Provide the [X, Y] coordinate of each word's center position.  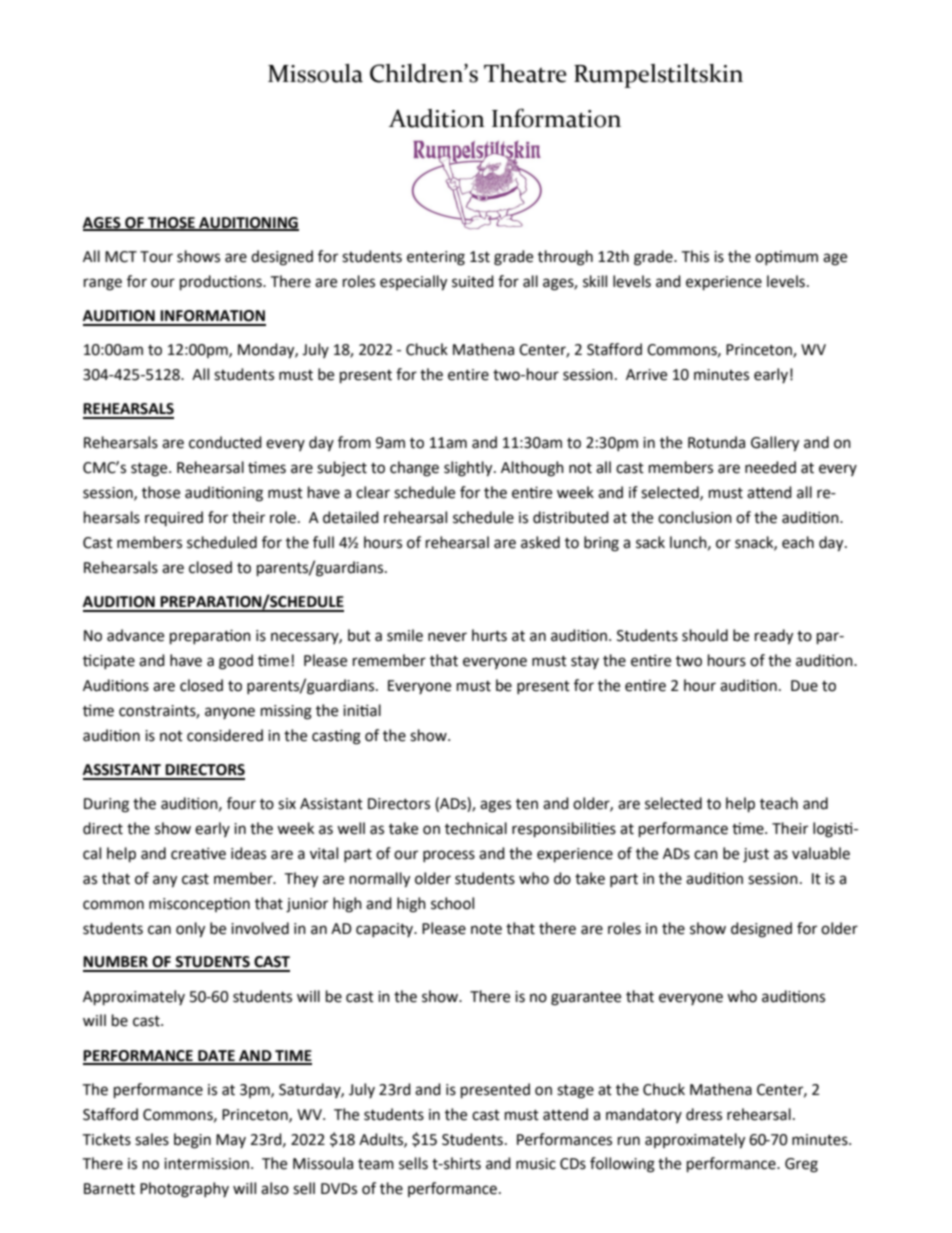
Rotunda [716, 442]
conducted [225, 442]
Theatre [525, 73]
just [756, 855]
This [695, 256]
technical [476, 828]
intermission [206, 1164]
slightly [469, 469]
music [536, 1164]
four [241, 803]
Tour [156, 257]
